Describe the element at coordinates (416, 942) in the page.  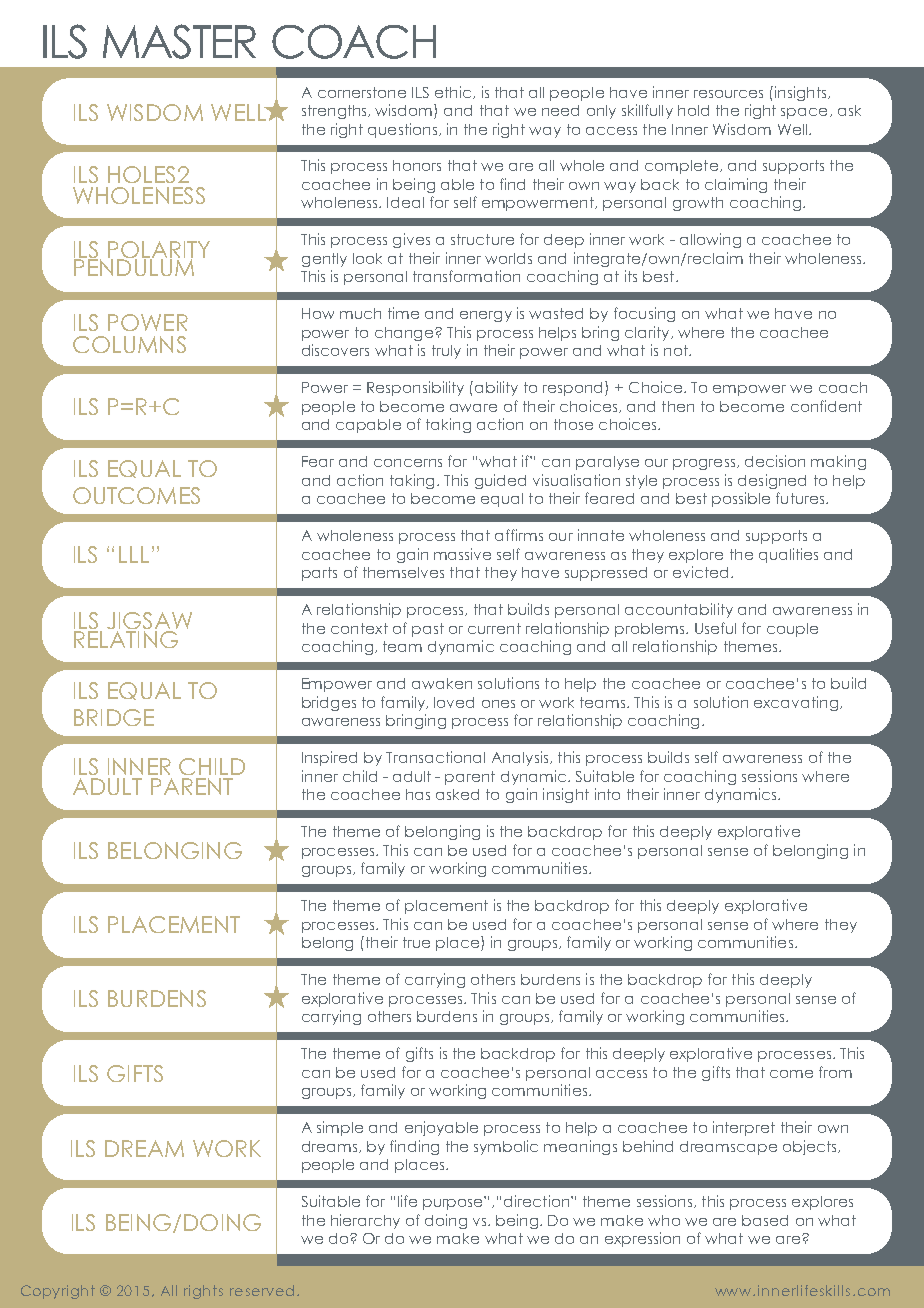
I see `true` at that location.
